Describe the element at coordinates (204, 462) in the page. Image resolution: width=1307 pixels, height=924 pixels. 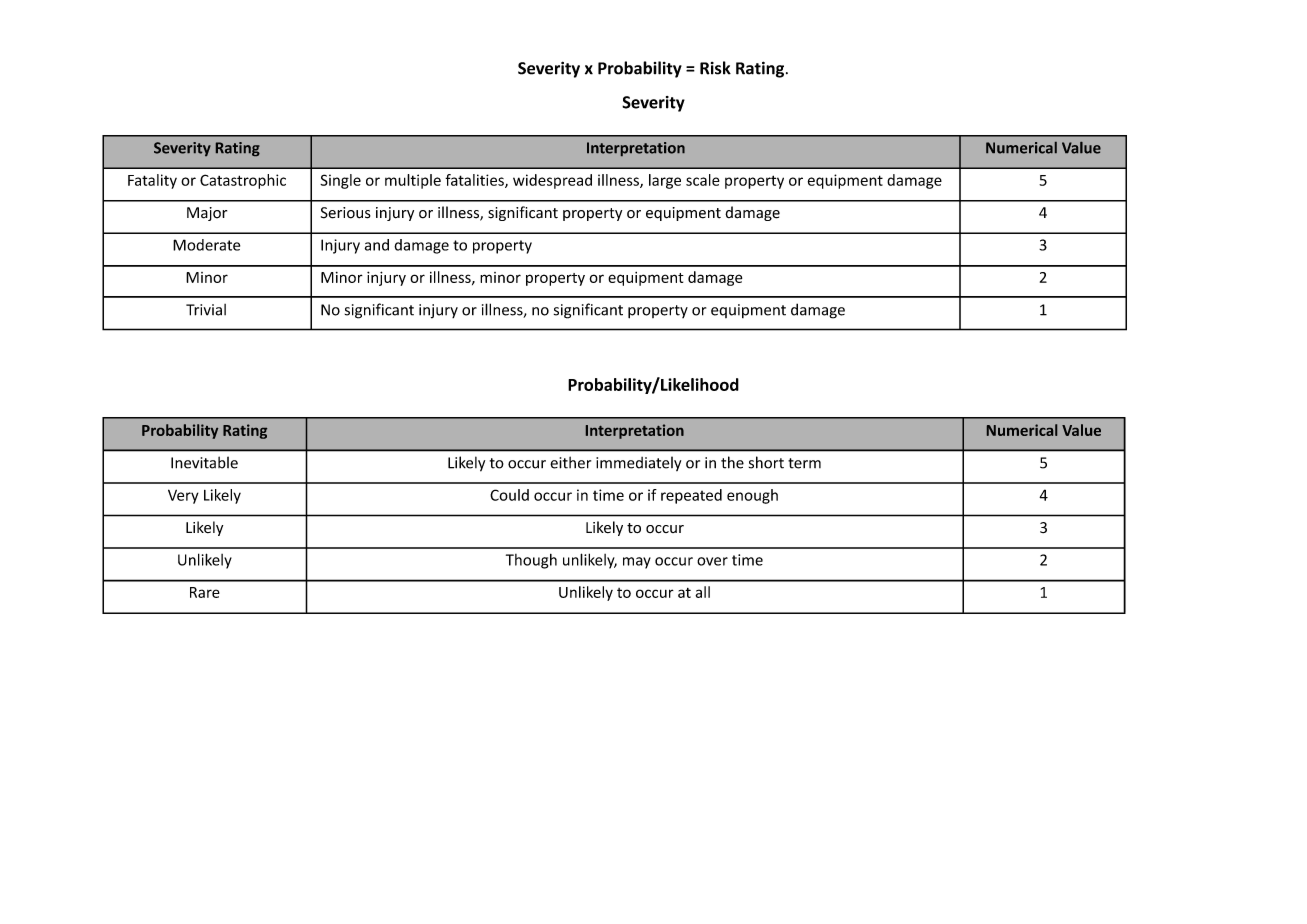
I see `Inevitable` at that location.
